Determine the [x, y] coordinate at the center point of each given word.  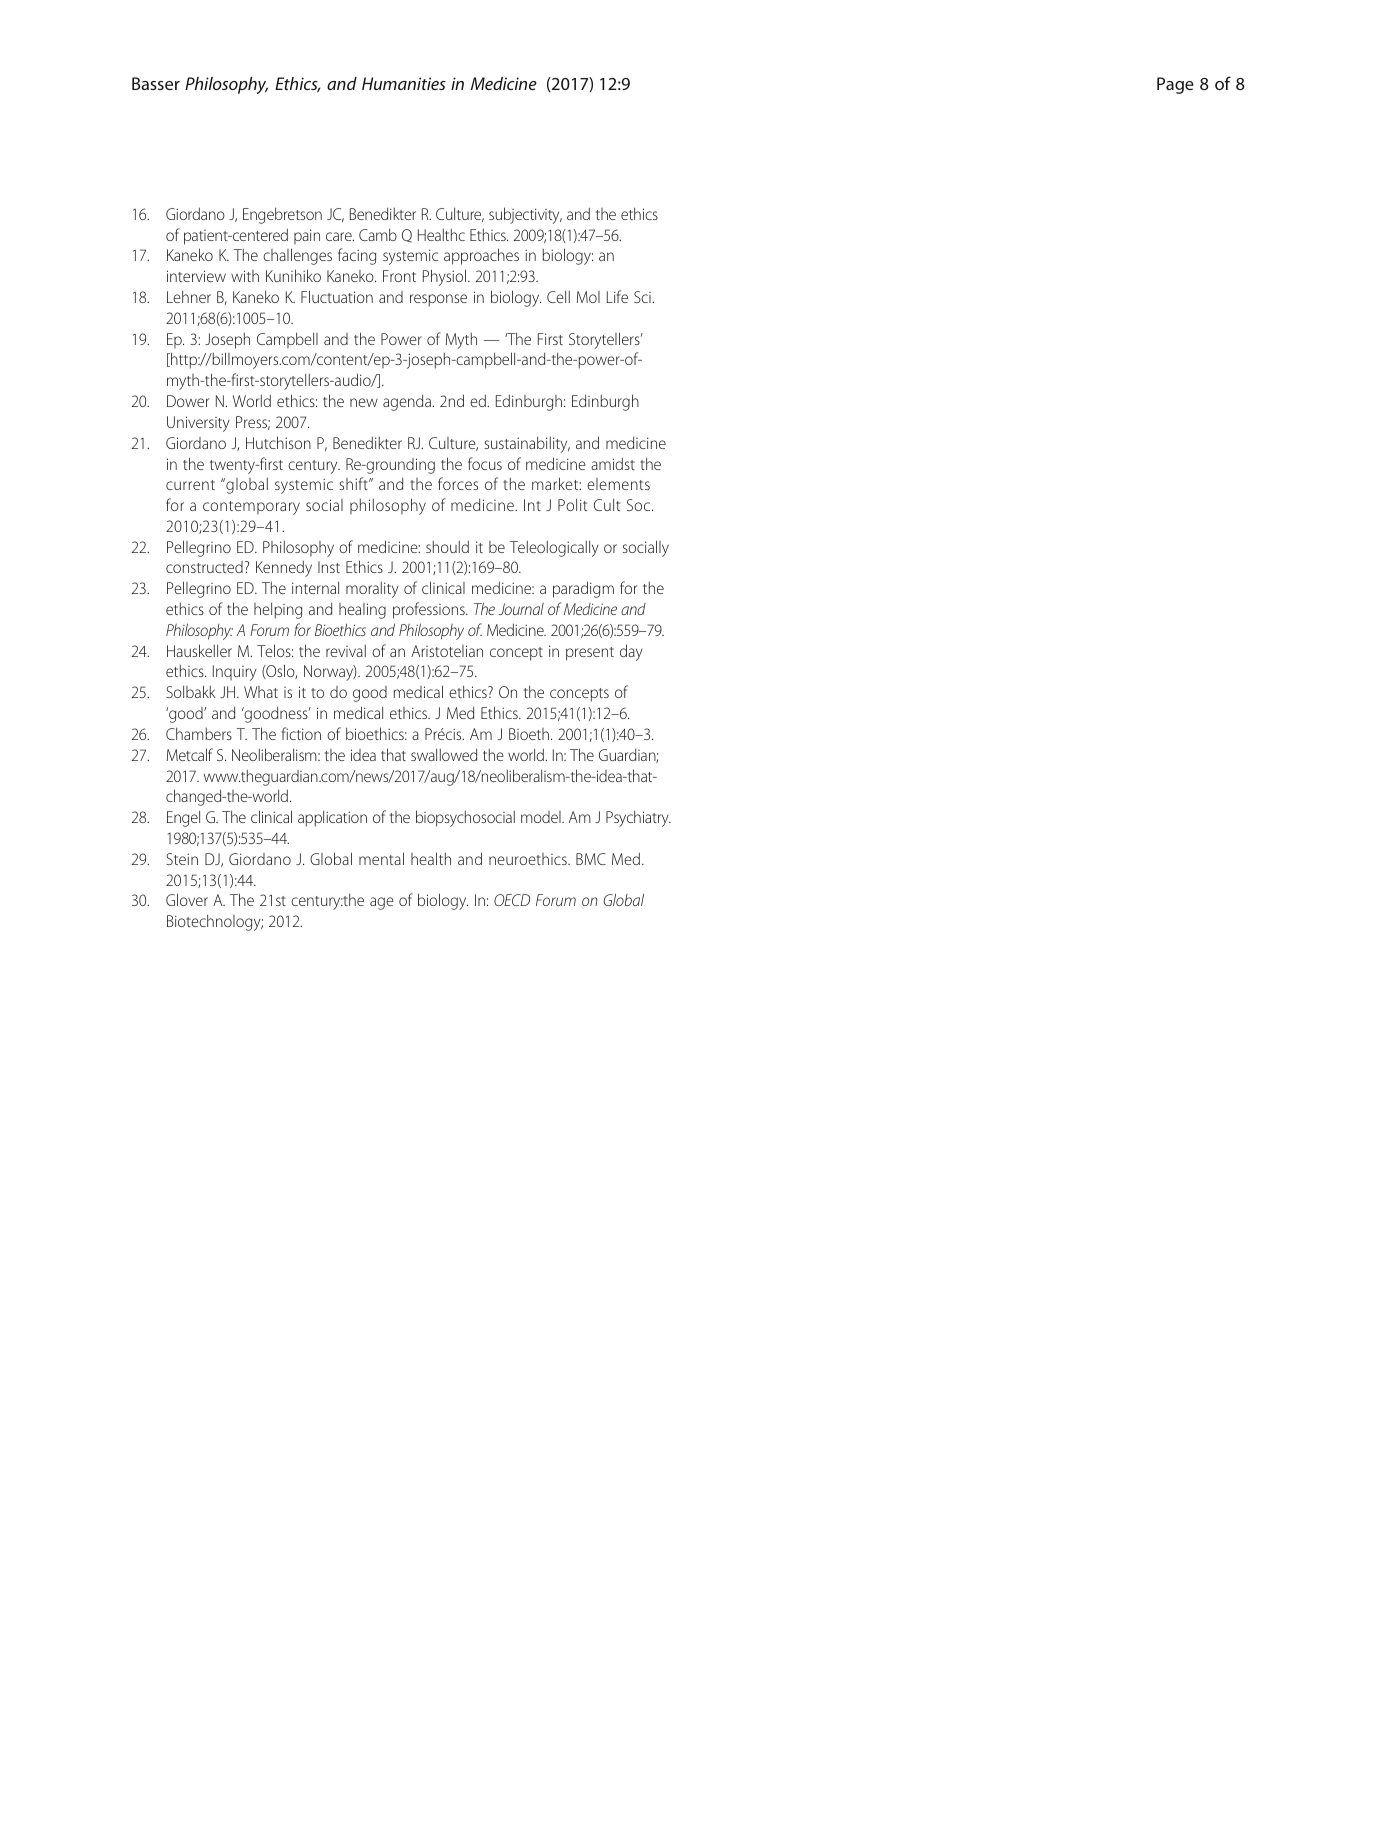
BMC [591, 859]
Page [1175, 85]
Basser [156, 83]
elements [618, 484]
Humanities [404, 83]
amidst [613, 463]
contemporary [251, 508]
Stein [182, 859]
